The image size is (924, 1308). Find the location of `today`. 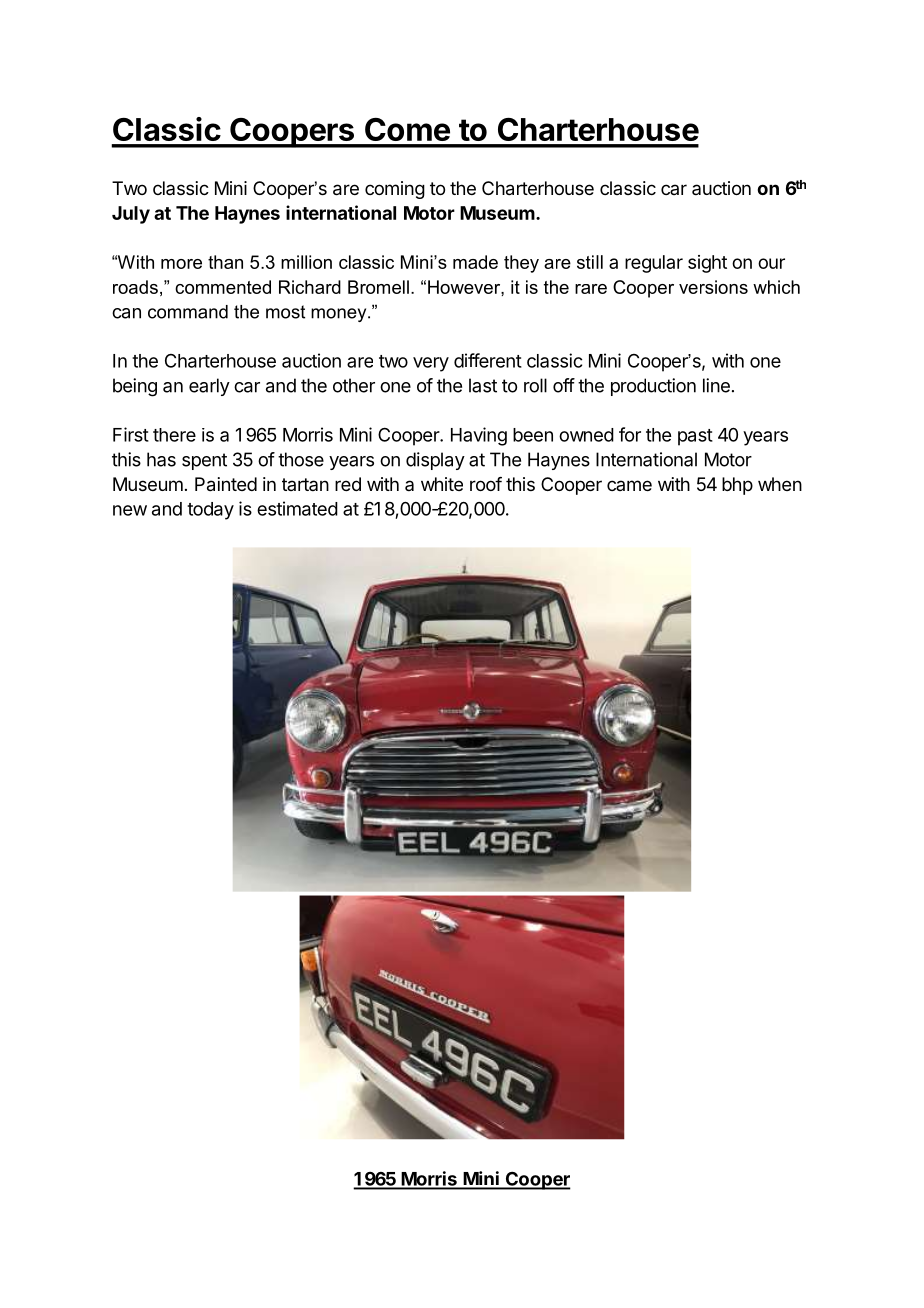

today is located at coordinates (210, 511).
